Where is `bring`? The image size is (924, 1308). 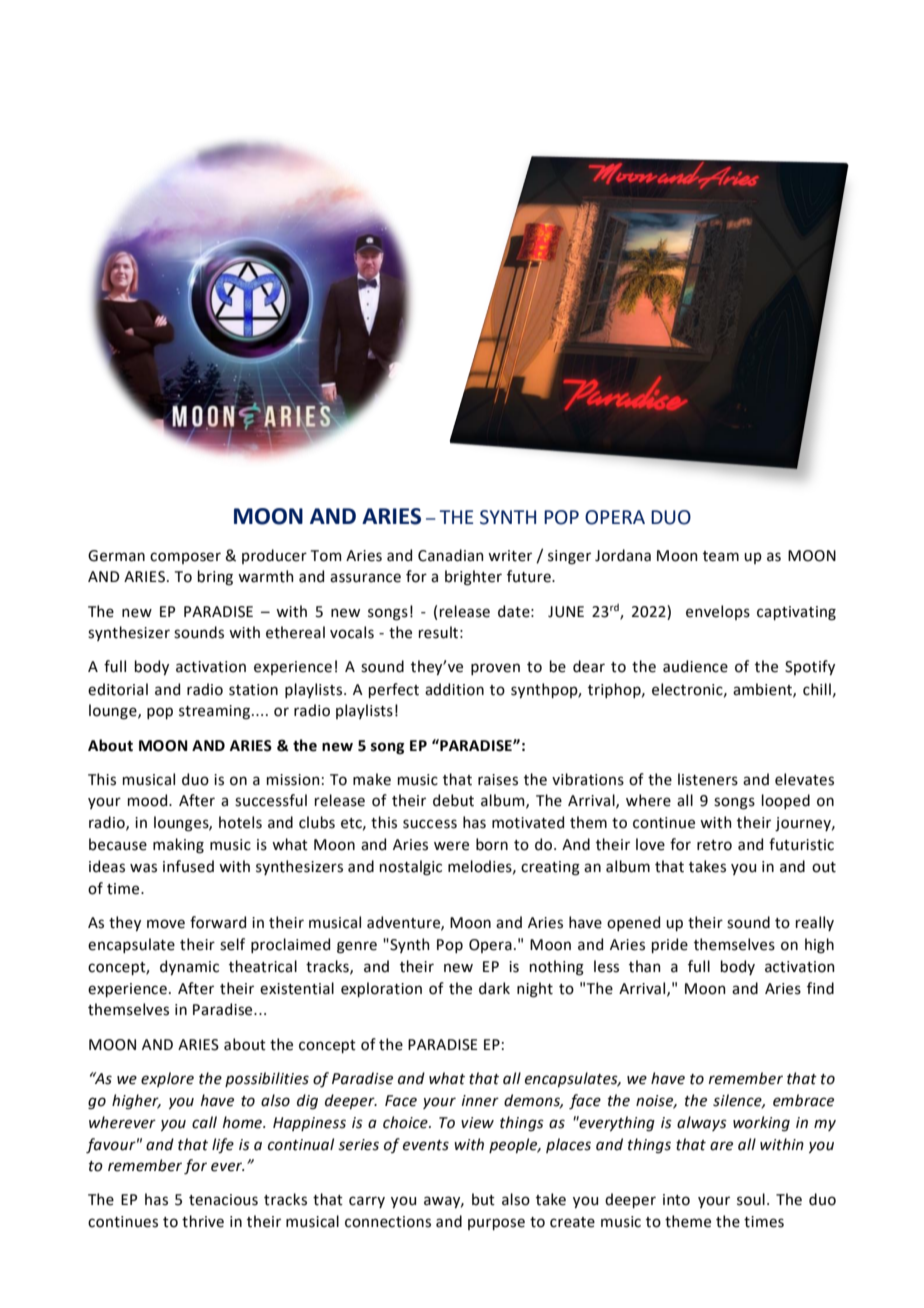 bring is located at coordinates (215, 578).
